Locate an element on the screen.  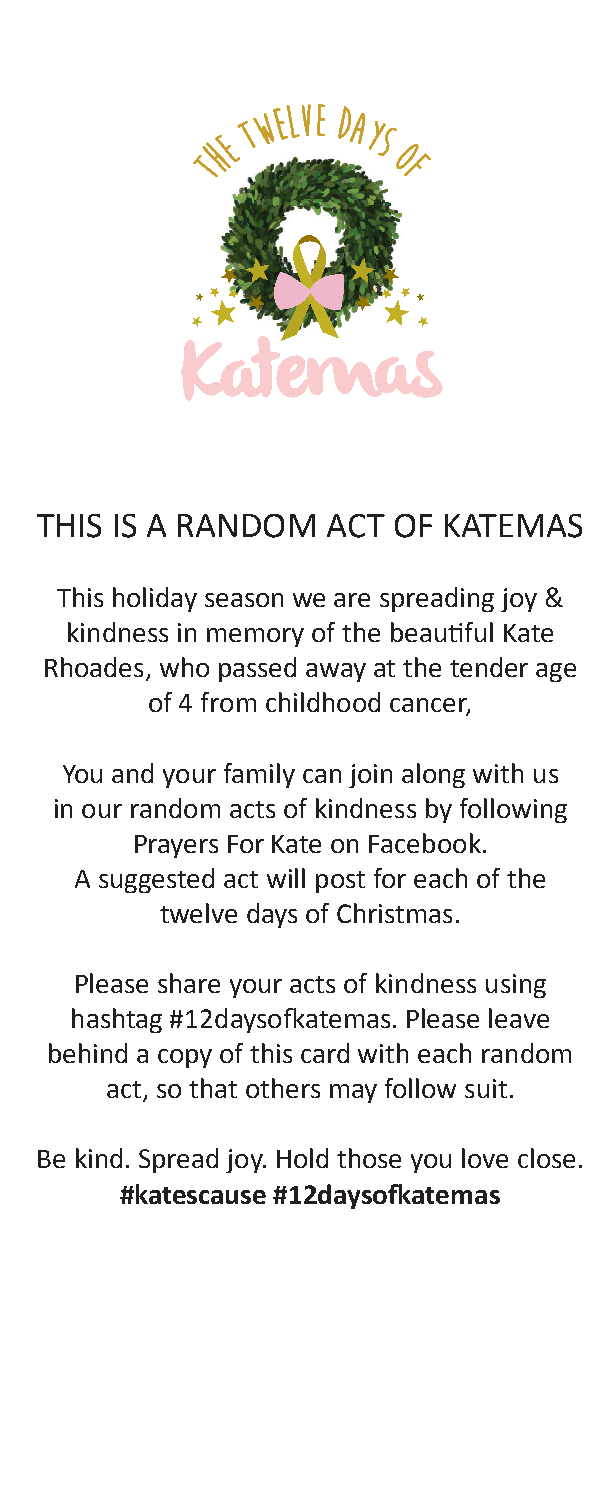
holiday is located at coordinates (155, 599).
